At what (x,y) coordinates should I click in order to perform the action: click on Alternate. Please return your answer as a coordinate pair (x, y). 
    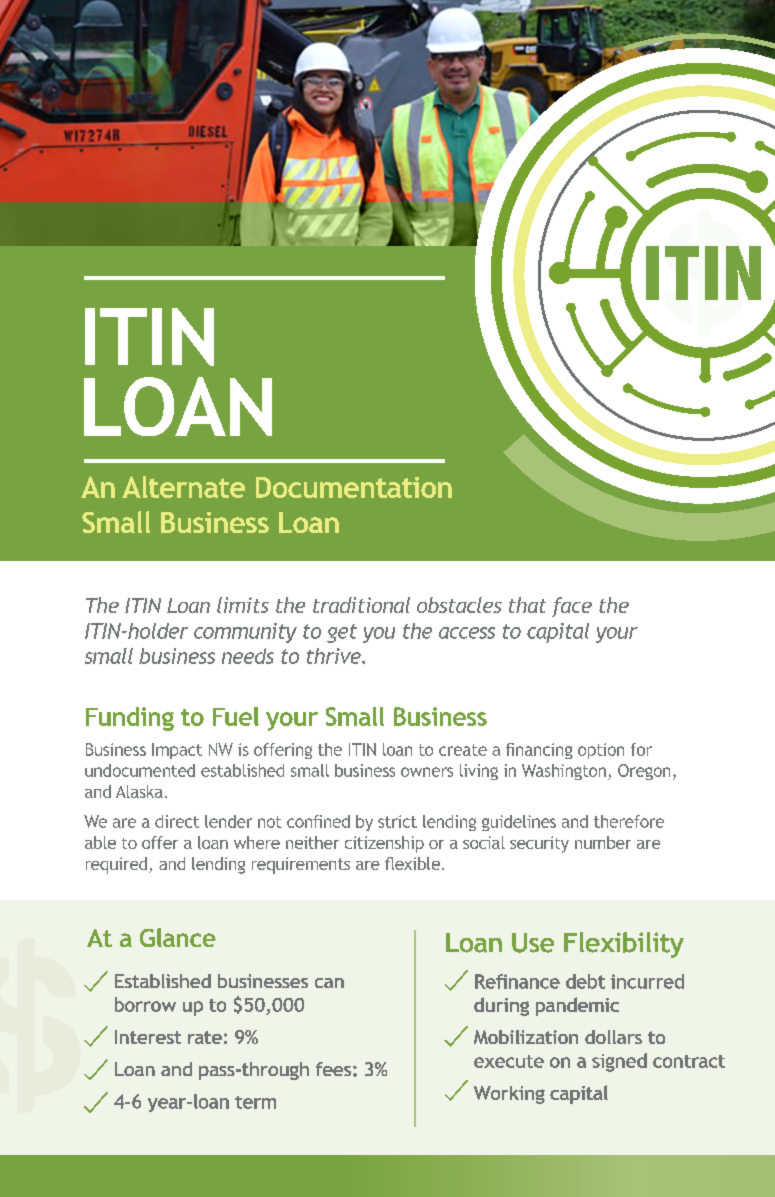
    Looking at the image, I should click on (183, 487).
